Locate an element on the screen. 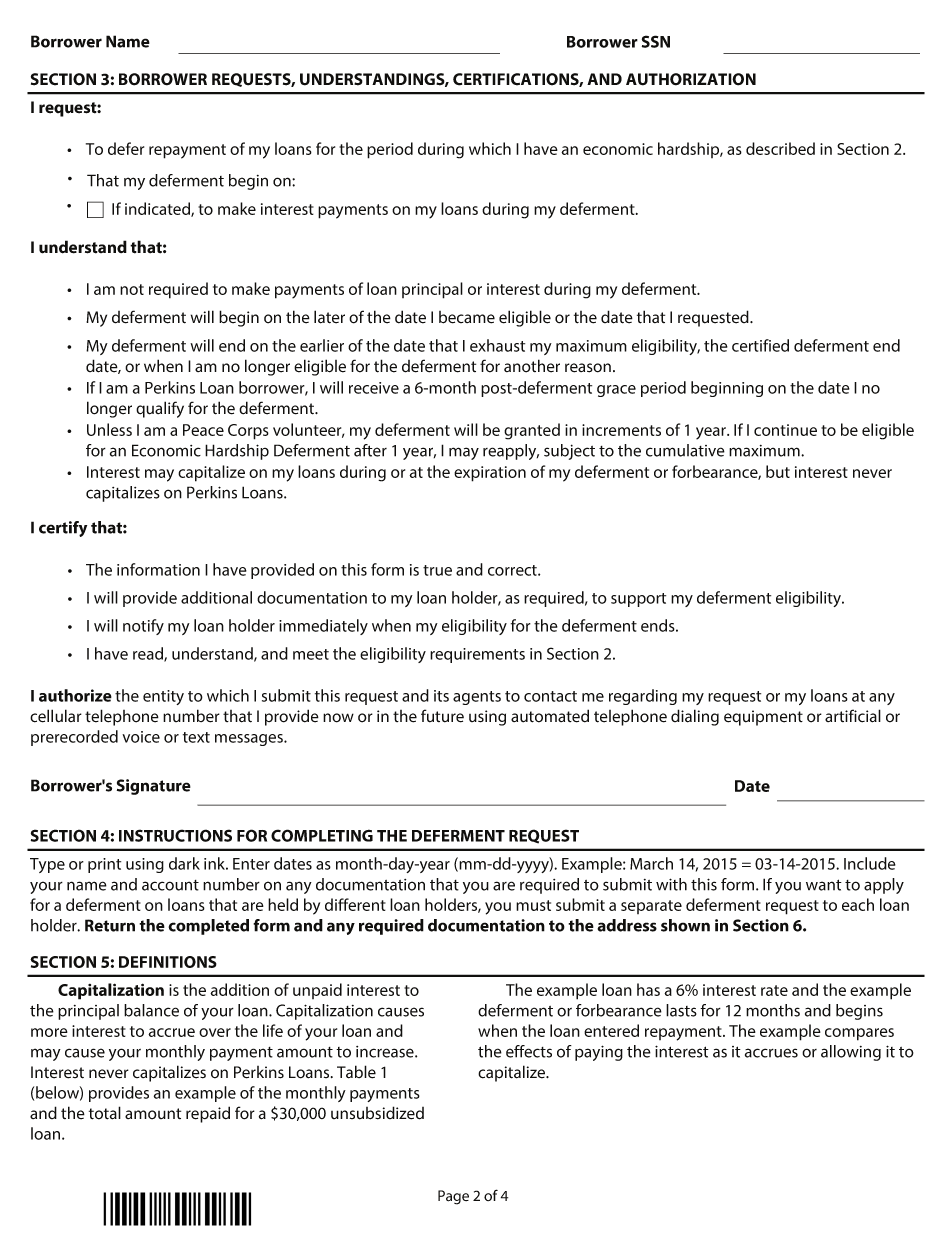 This screenshot has height=1233, width=952. support is located at coordinates (638, 600).
